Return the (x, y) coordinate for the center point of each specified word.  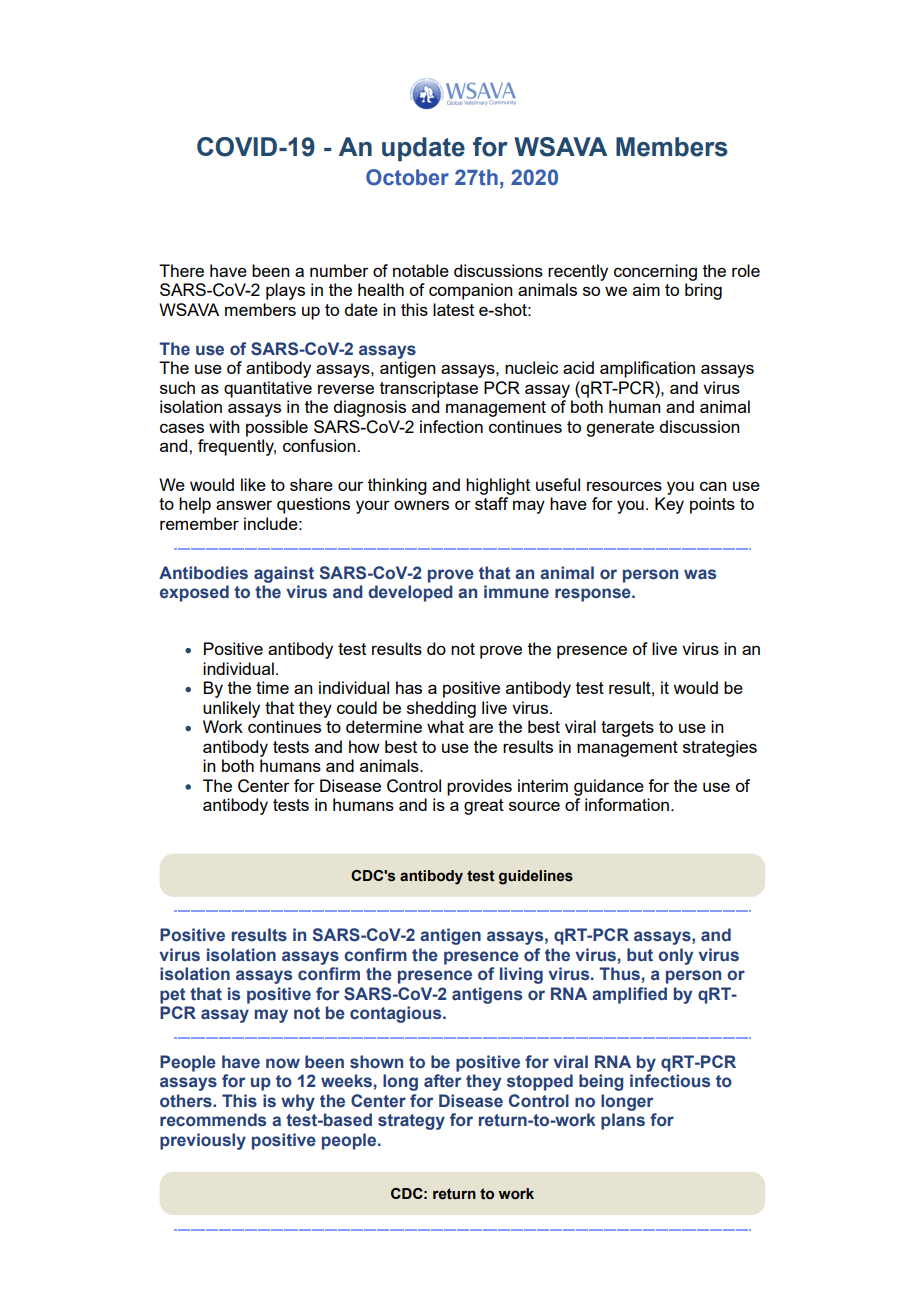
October (407, 177)
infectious (670, 1081)
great (484, 807)
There (181, 270)
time (272, 687)
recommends (213, 1120)
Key (669, 505)
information (627, 804)
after (443, 1081)
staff (491, 503)
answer (244, 505)
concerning (655, 272)
